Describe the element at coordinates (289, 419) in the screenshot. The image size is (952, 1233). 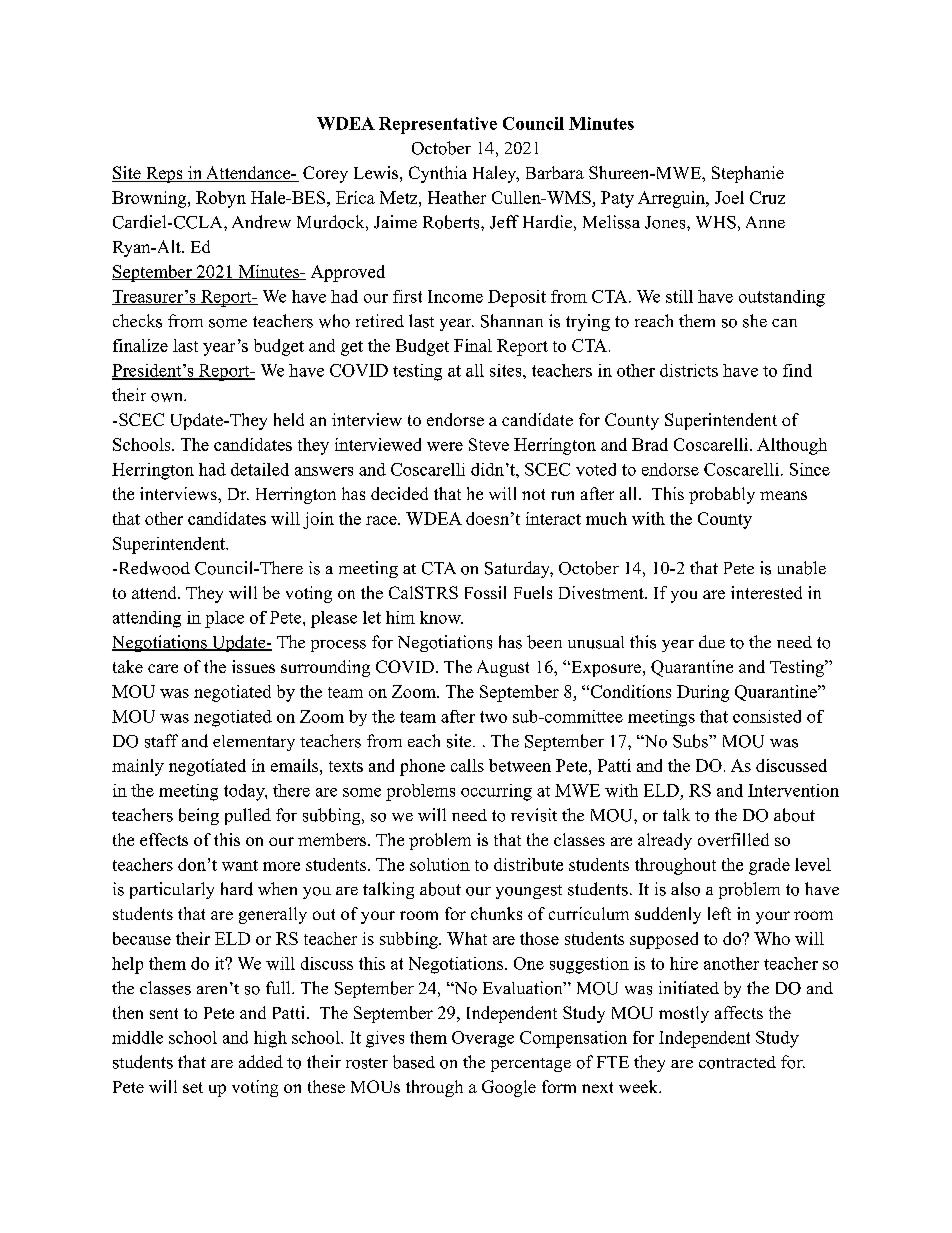
I see `held` at that location.
